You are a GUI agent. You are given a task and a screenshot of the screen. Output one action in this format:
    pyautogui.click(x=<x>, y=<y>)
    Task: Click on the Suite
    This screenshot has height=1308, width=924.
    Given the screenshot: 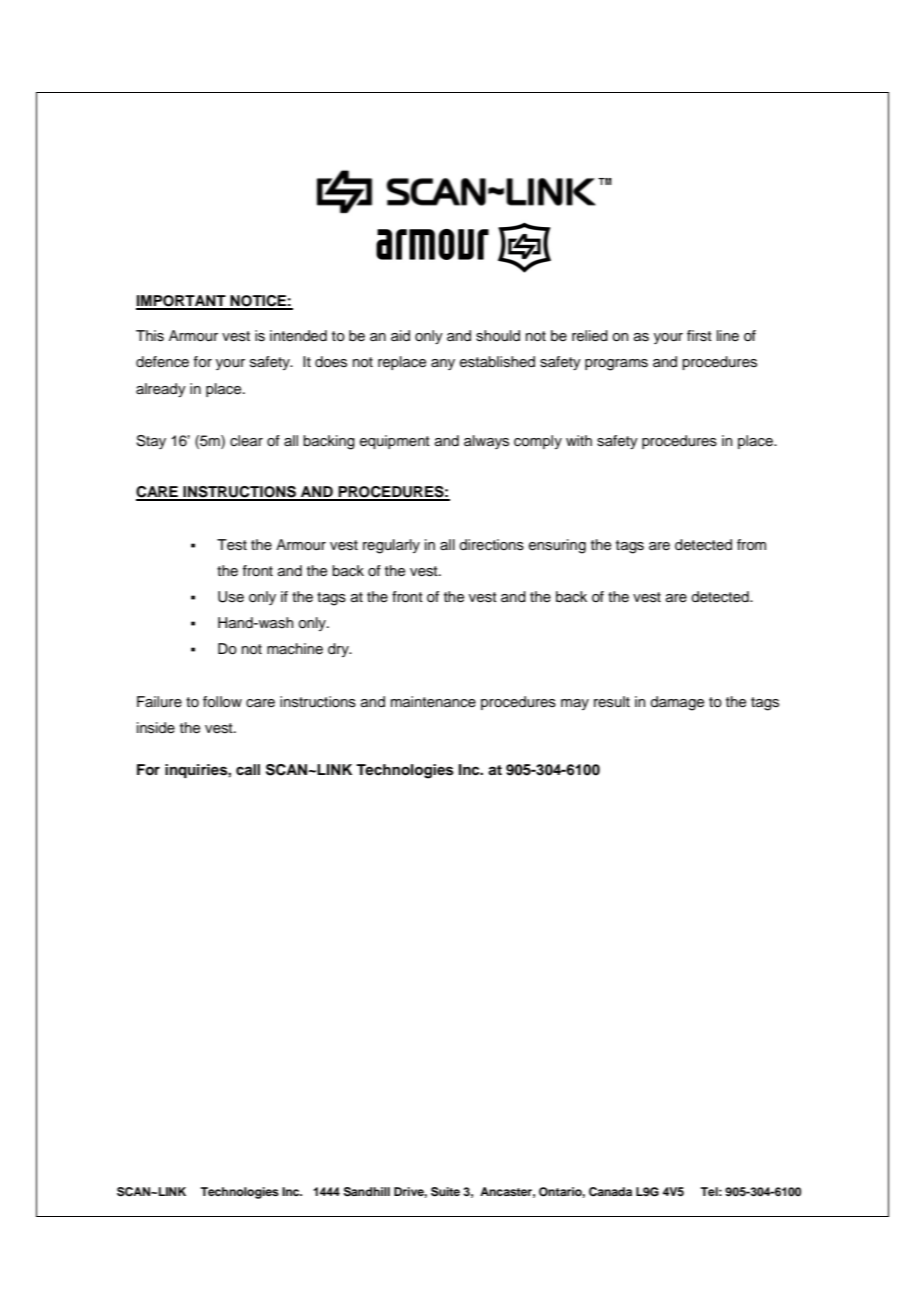 What is the action you would take?
    pyautogui.click(x=445, y=1192)
